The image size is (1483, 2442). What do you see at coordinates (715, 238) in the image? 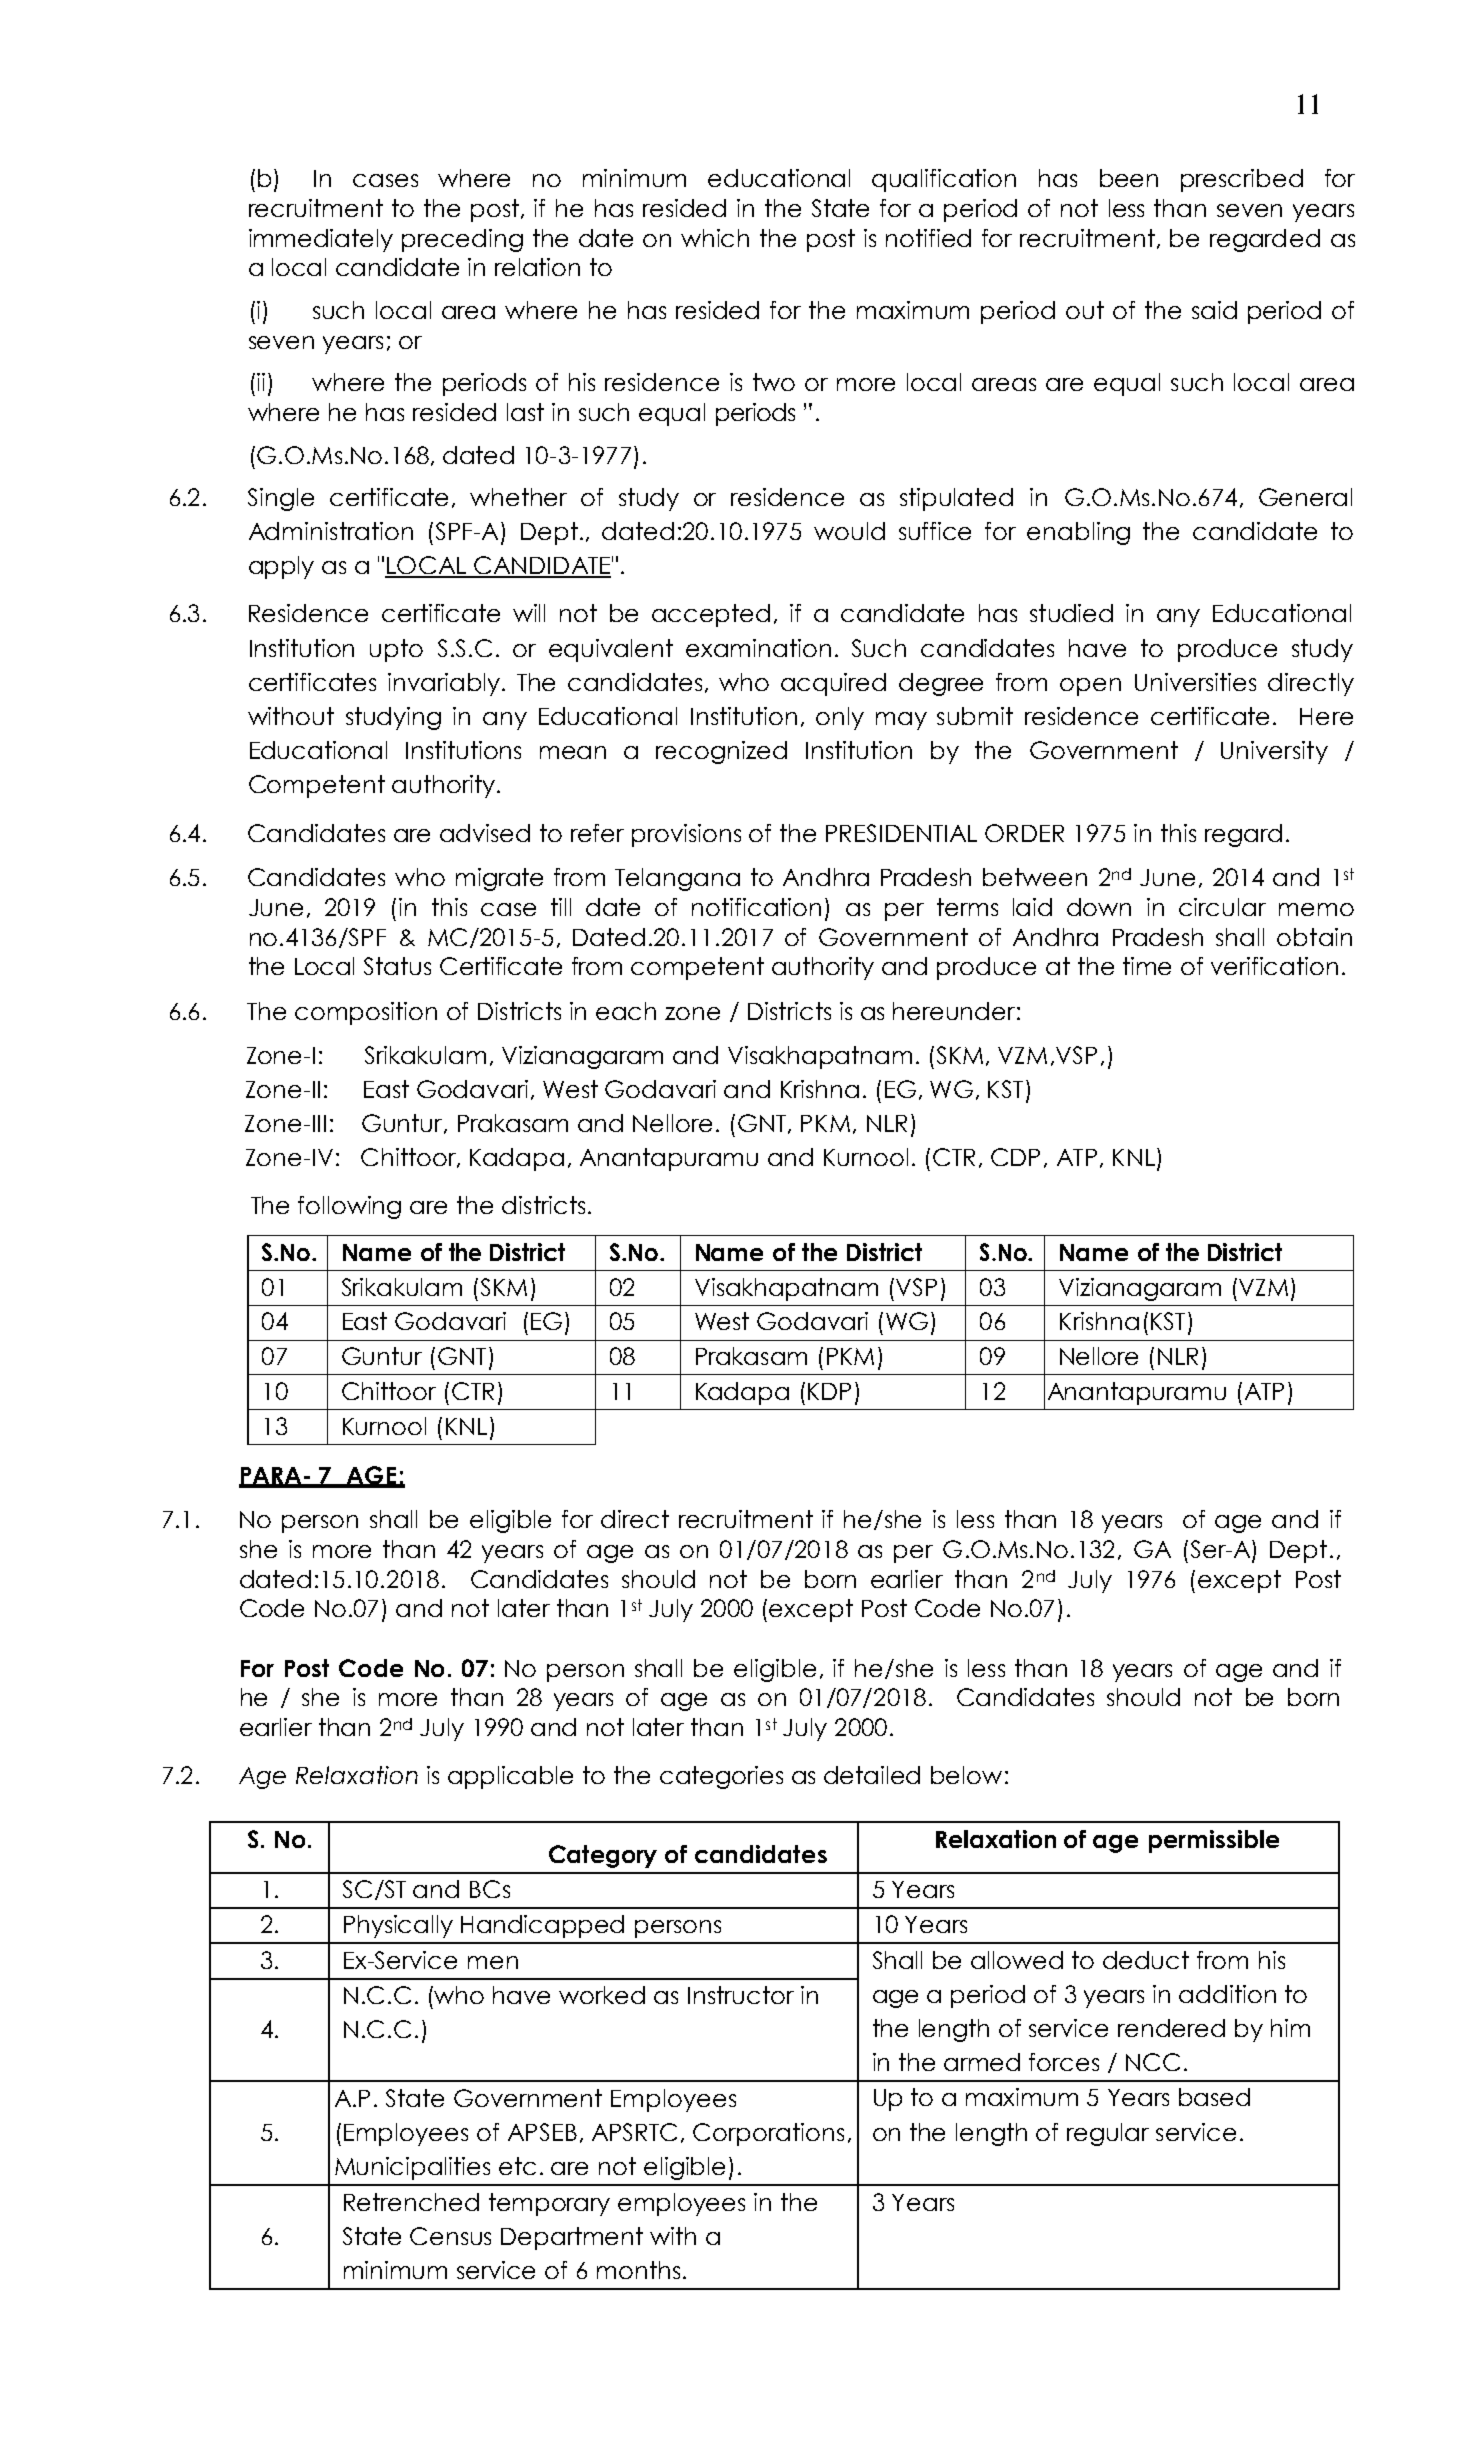
I see `which` at bounding box center [715, 238].
